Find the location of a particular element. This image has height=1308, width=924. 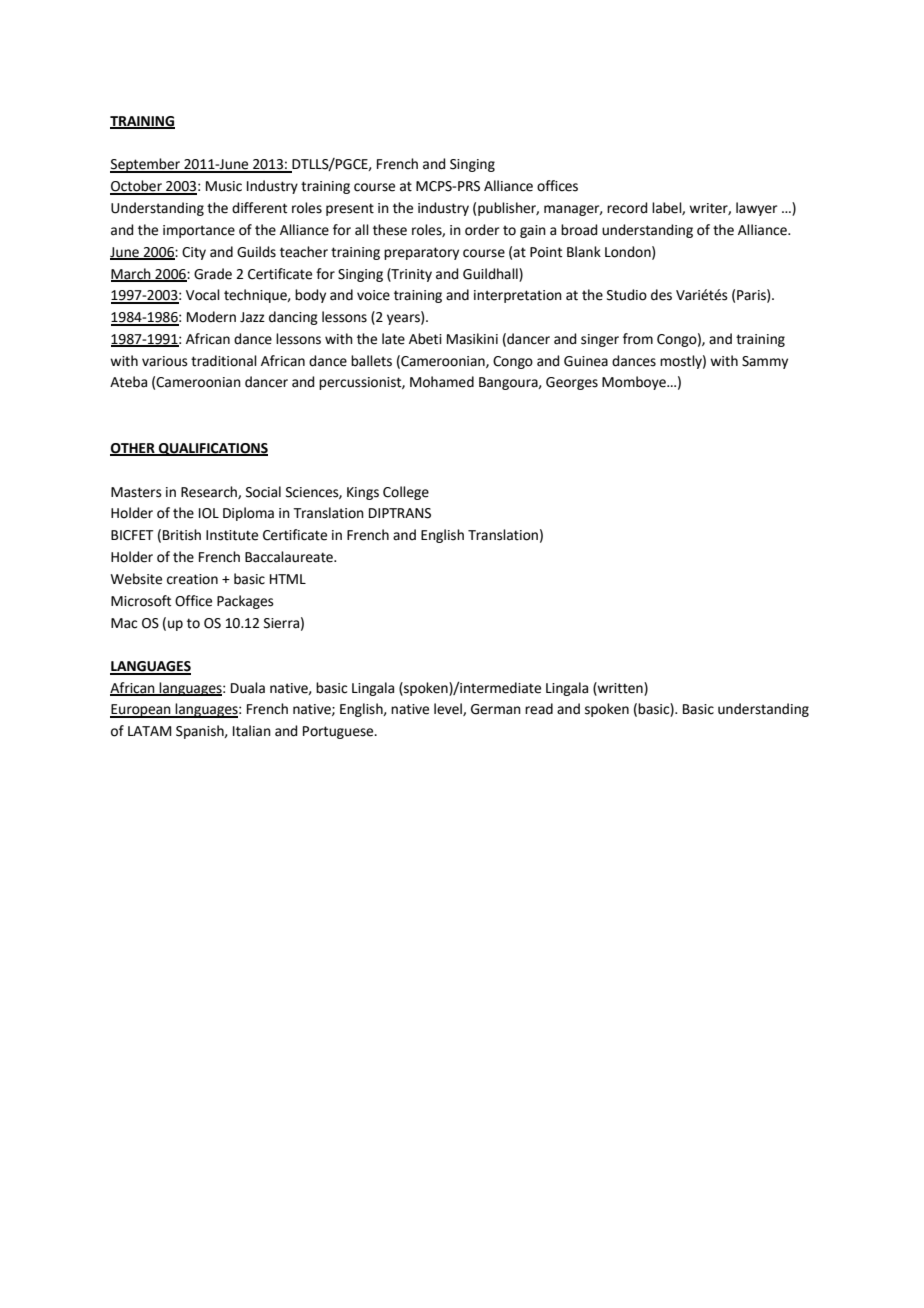

College is located at coordinates (406, 493).
